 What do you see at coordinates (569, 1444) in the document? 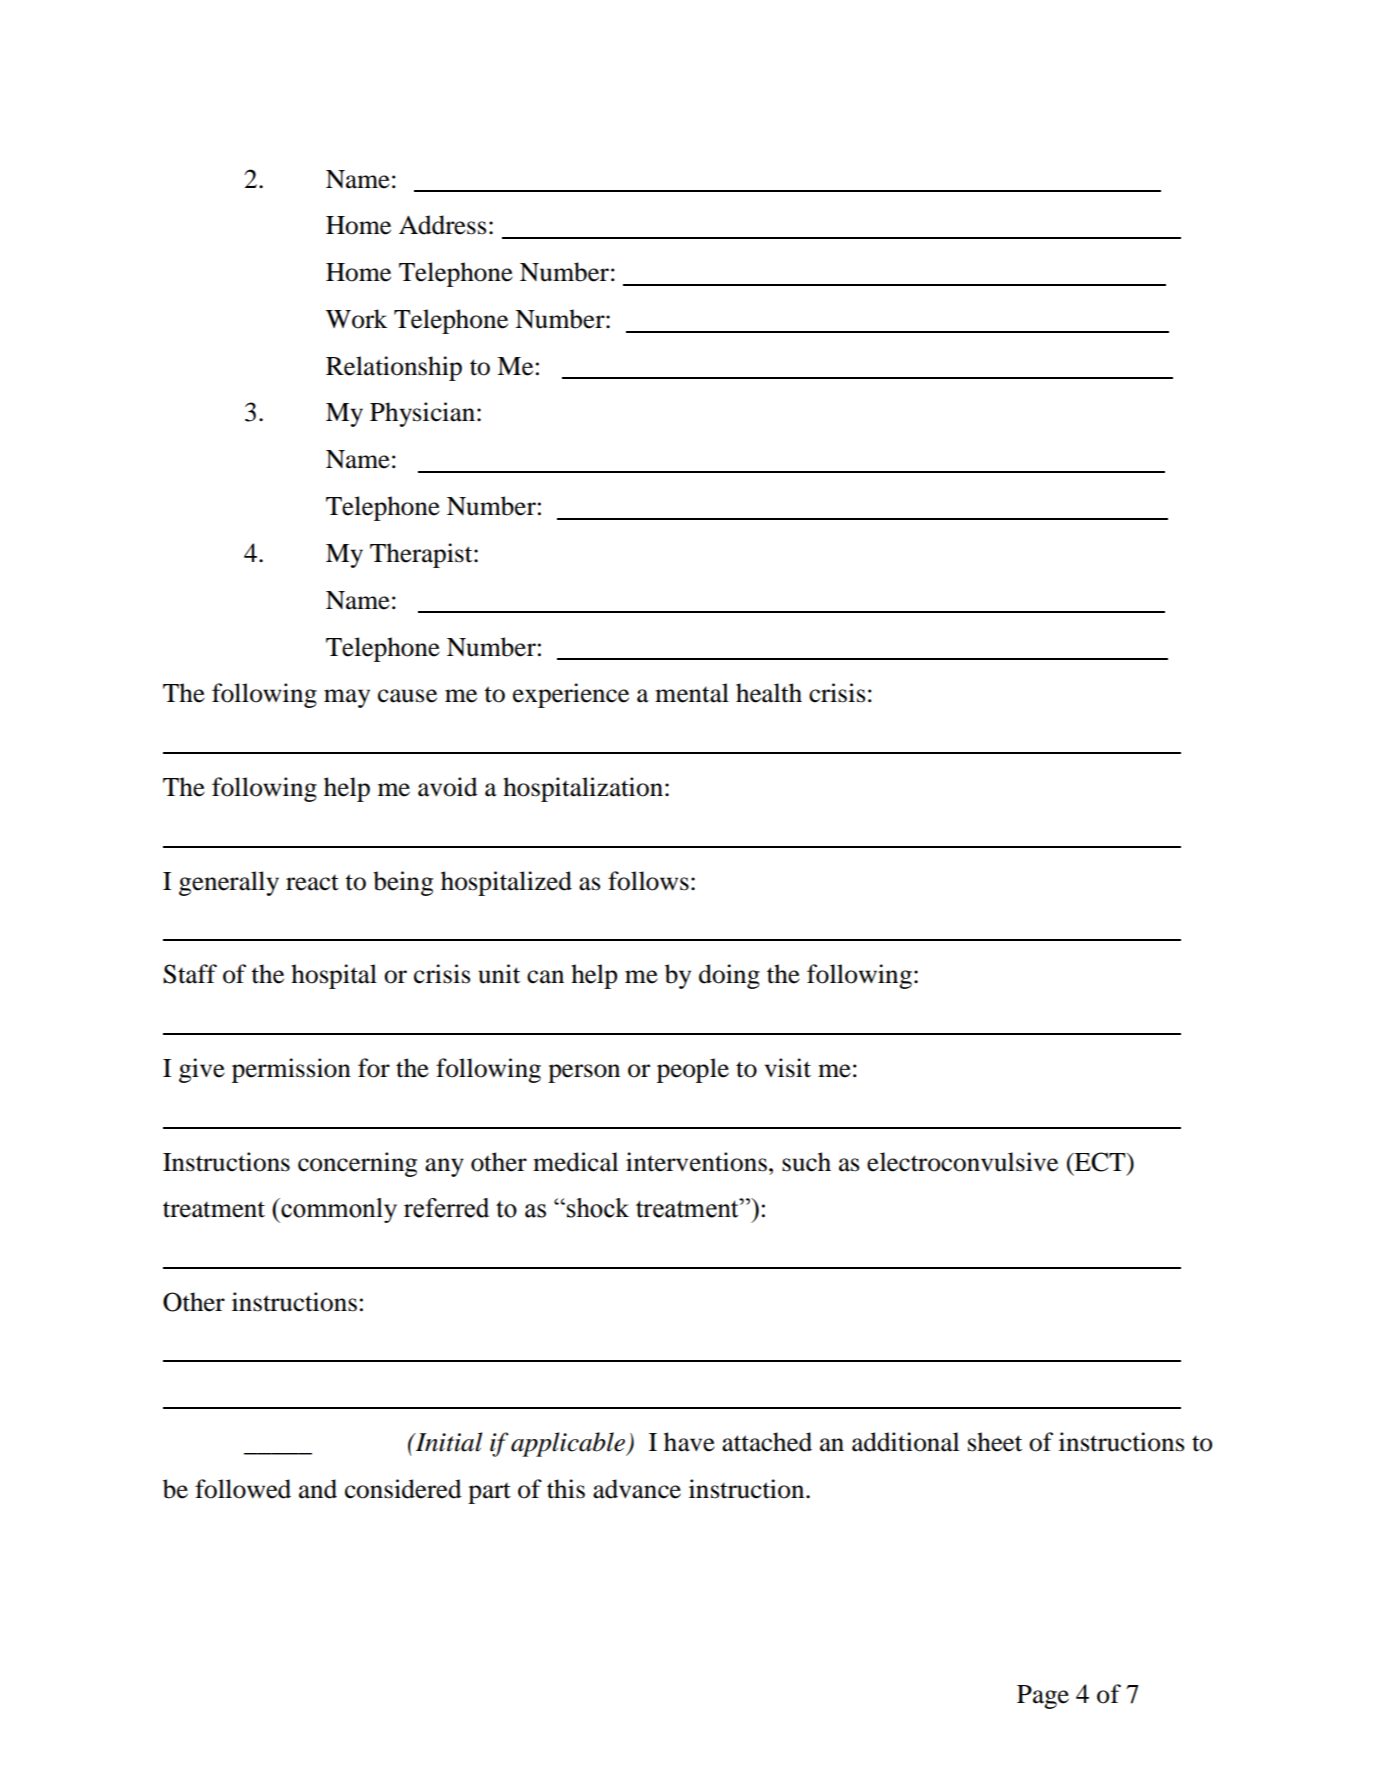
I see `applicable` at bounding box center [569, 1444].
